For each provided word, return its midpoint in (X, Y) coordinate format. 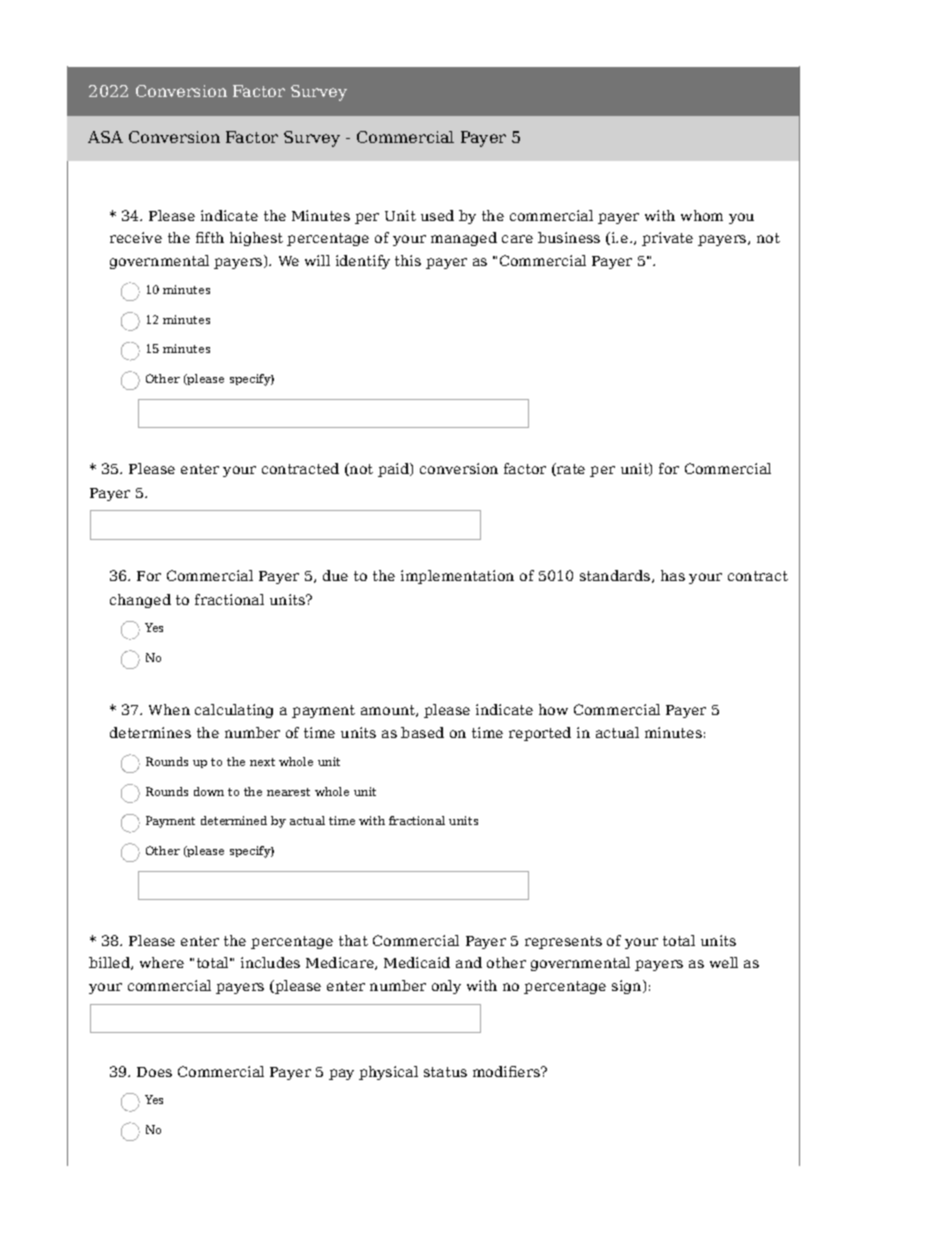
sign (628, 987)
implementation (457, 577)
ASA (105, 137)
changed (140, 601)
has (673, 575)
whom (702, 215)
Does (154, 1072)
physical (388, 1073)
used (437, 215)
